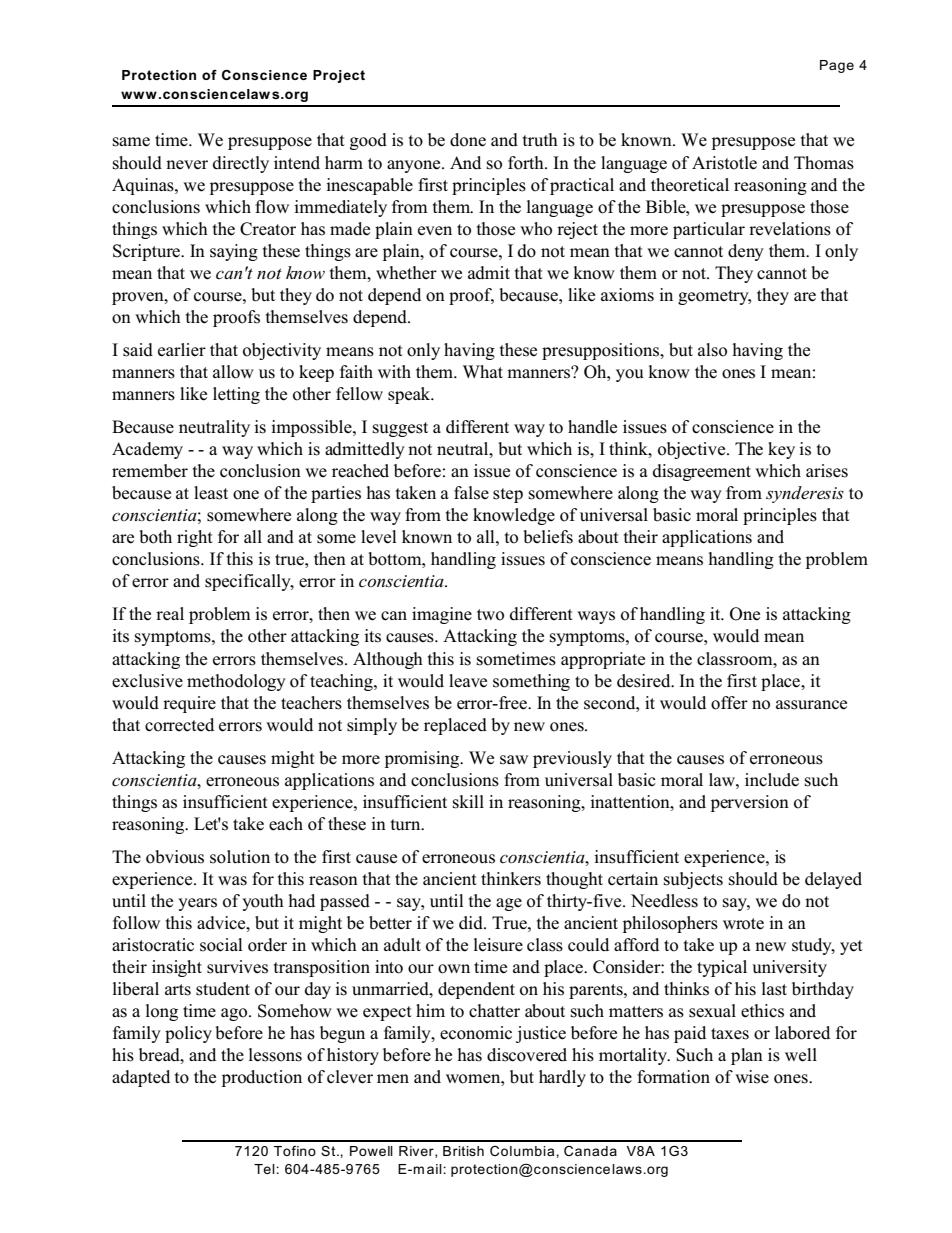  What do you see at coordinates (232, 881) in the image?
I see `was` at bounding box center [232, 881].
